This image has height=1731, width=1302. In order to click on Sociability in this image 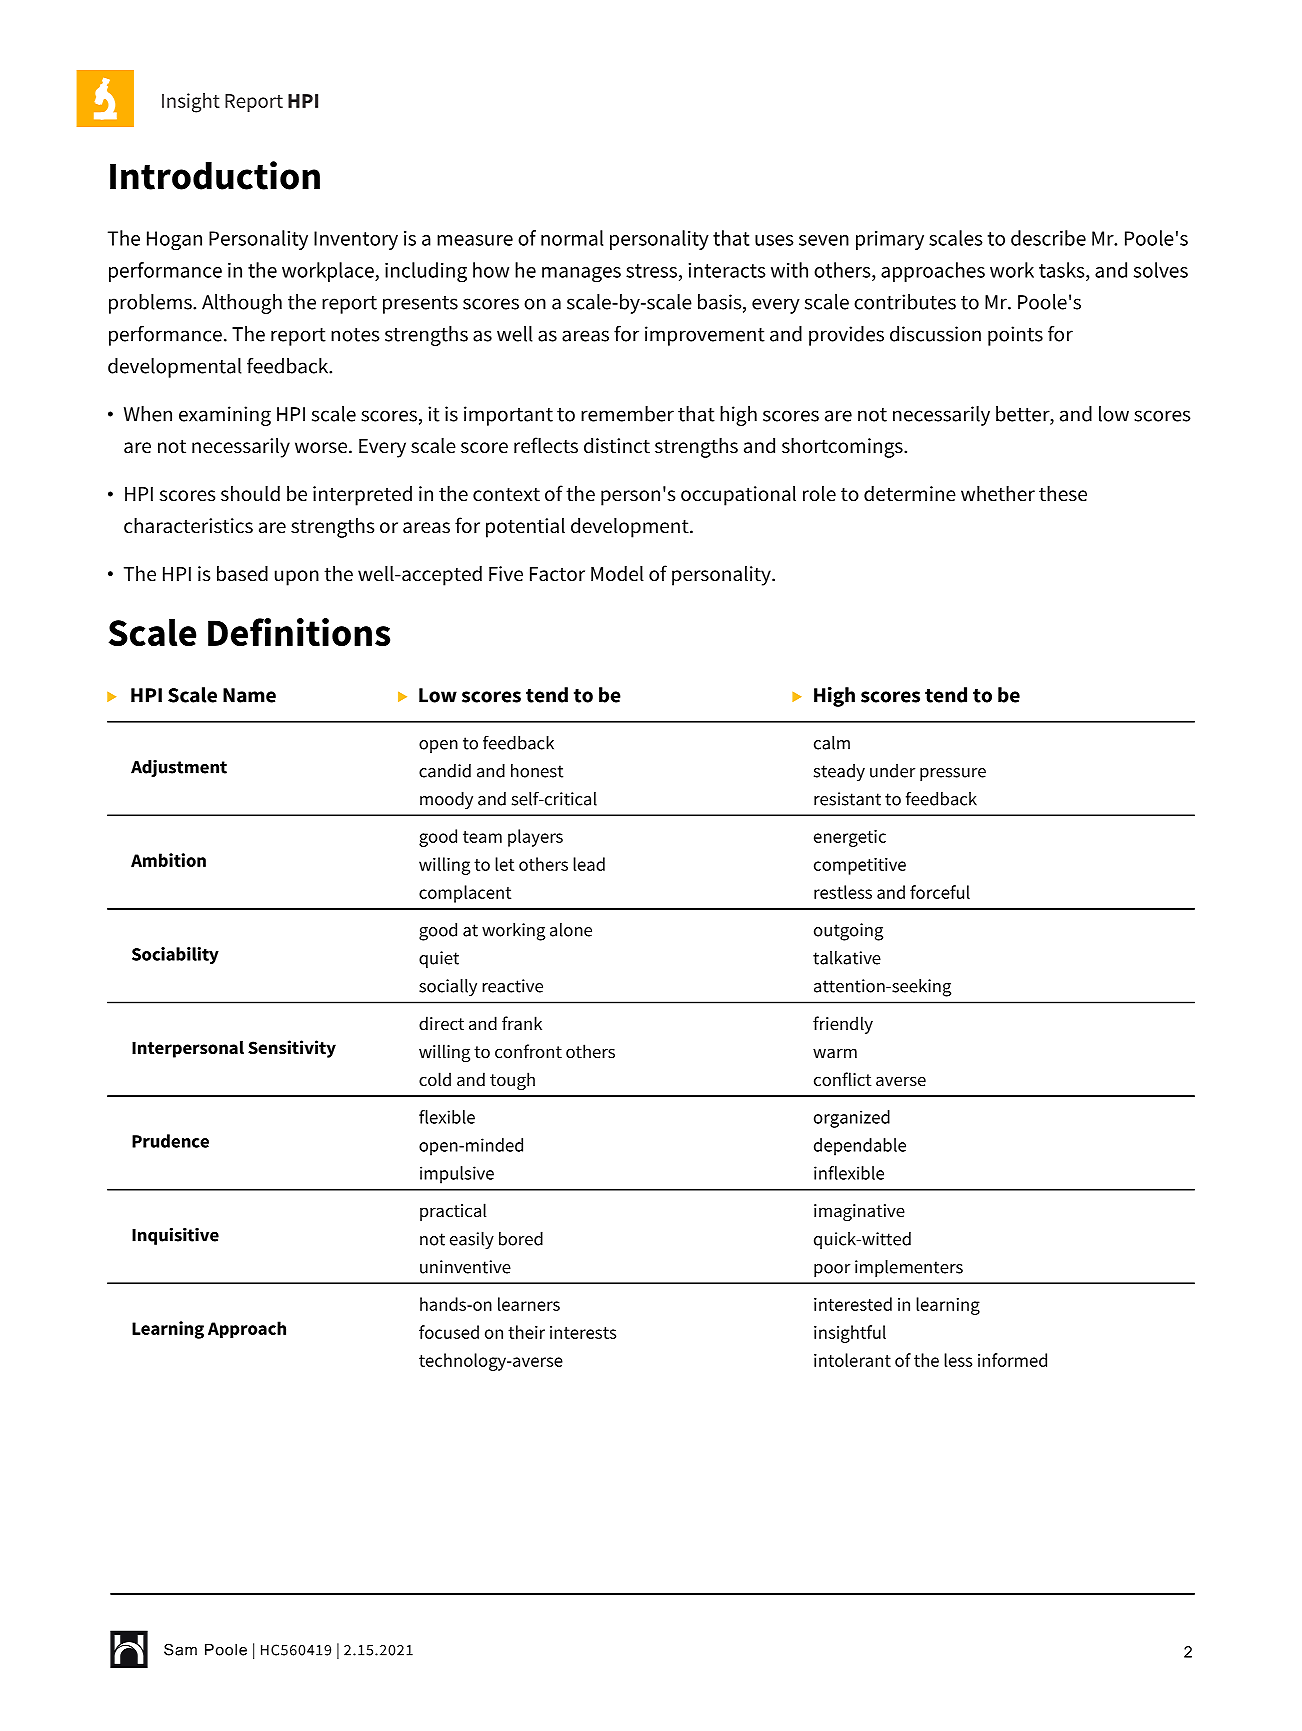, I will do `click(175, 955)`.
